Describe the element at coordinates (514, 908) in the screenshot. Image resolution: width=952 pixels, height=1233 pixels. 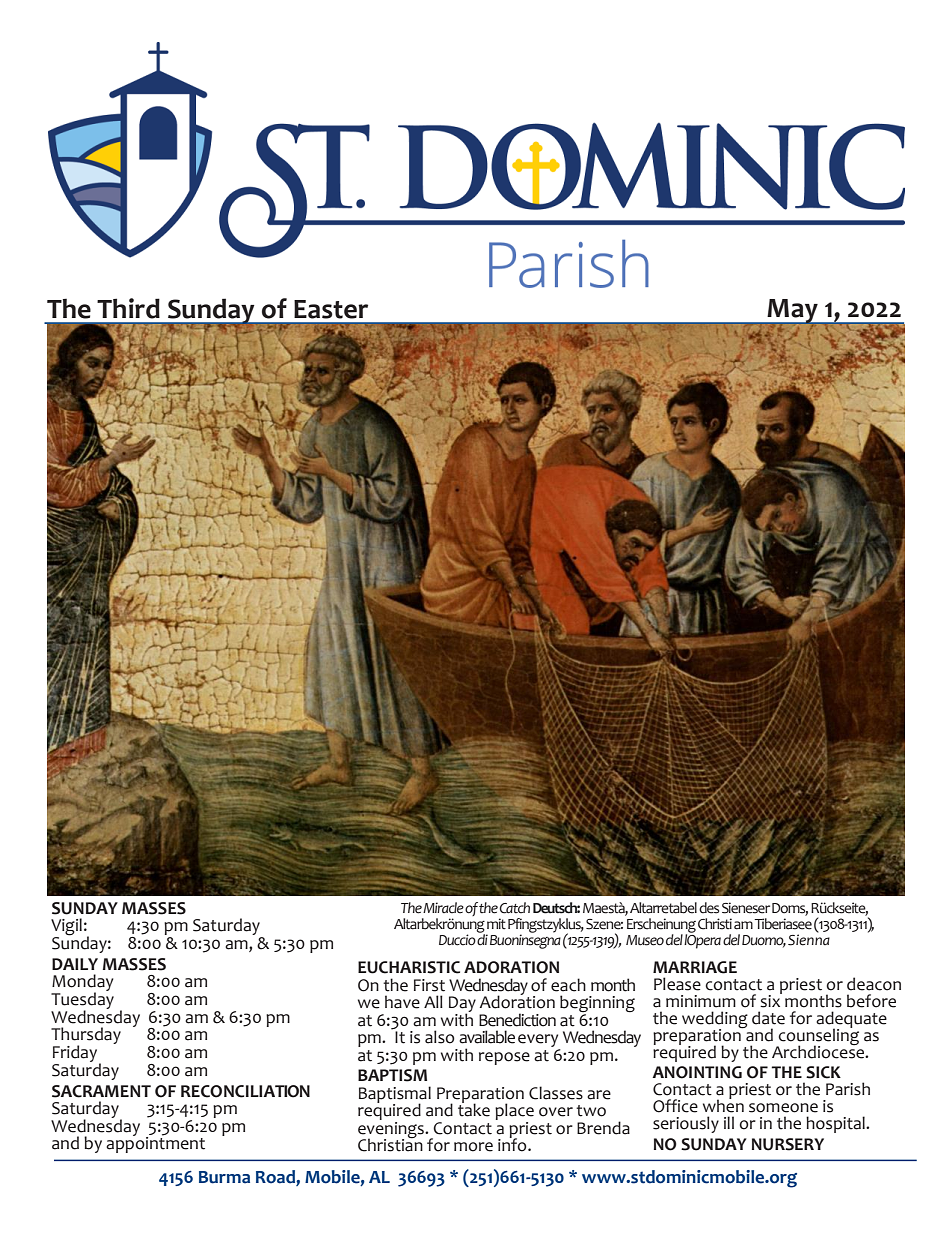
I see `Catch` at that location.
